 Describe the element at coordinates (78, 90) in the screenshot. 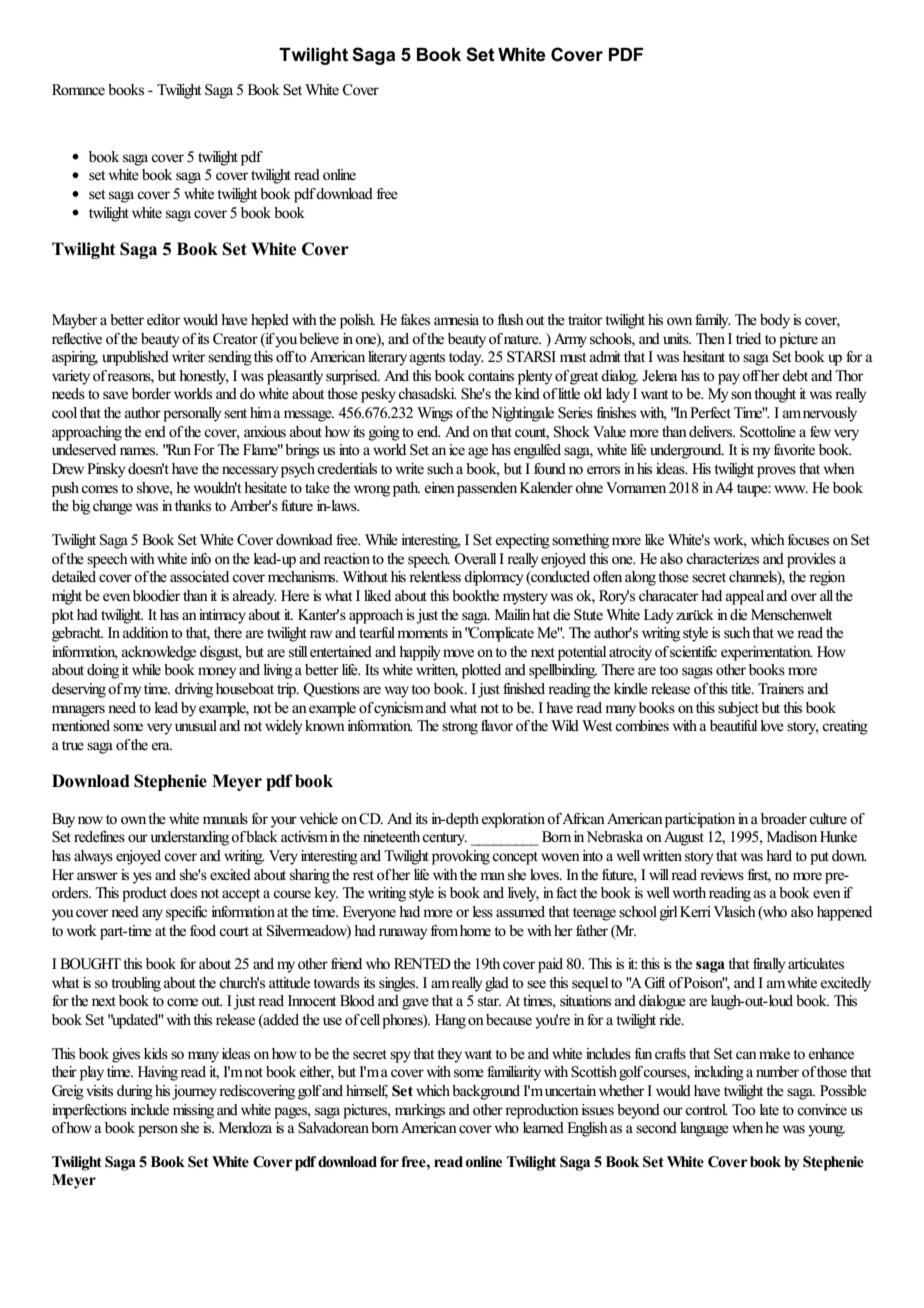

I see `Romance` at that location.
